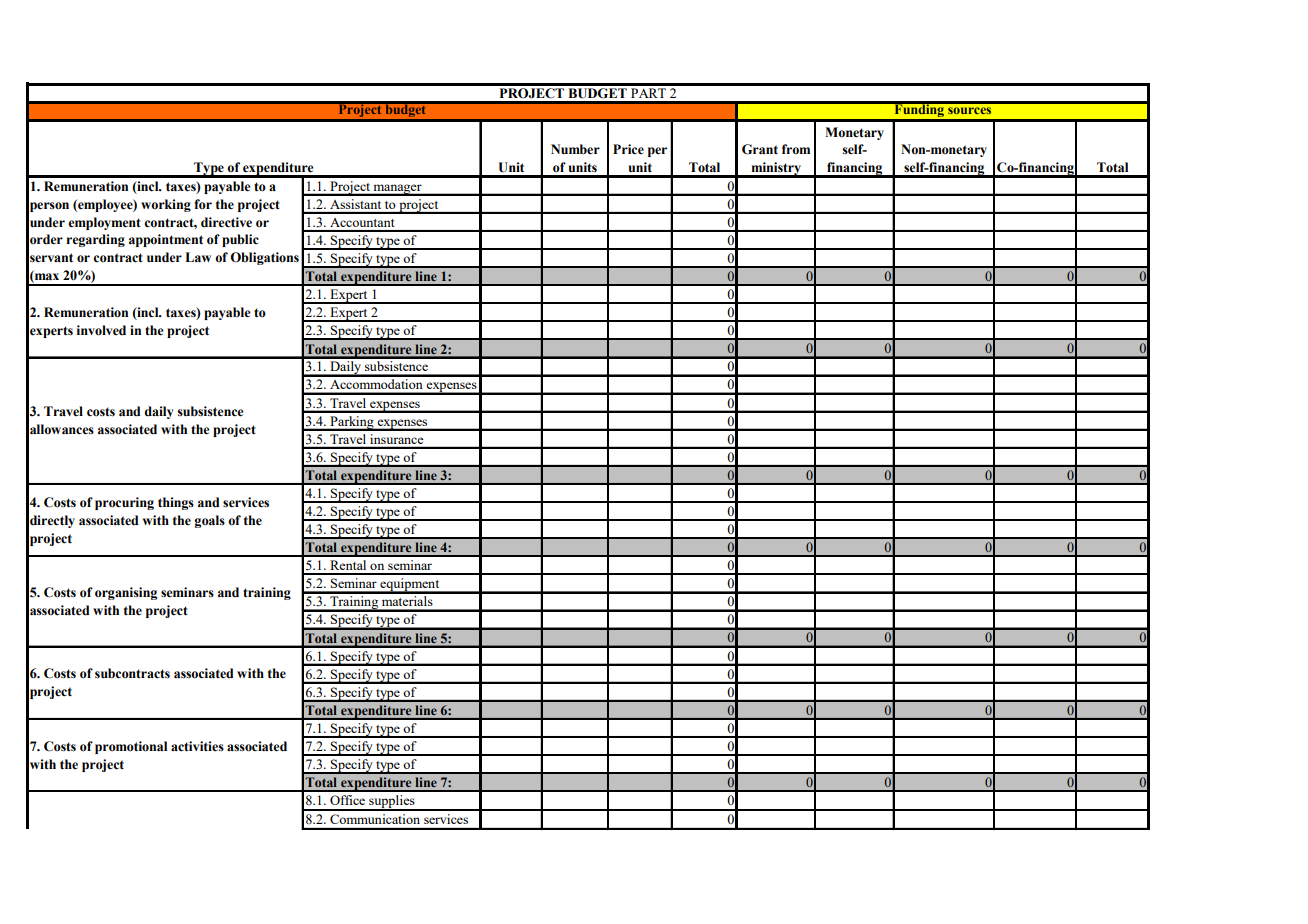 The height and width of the screenshot is (924, 1308). I want to click on from, so click(796, 149).
